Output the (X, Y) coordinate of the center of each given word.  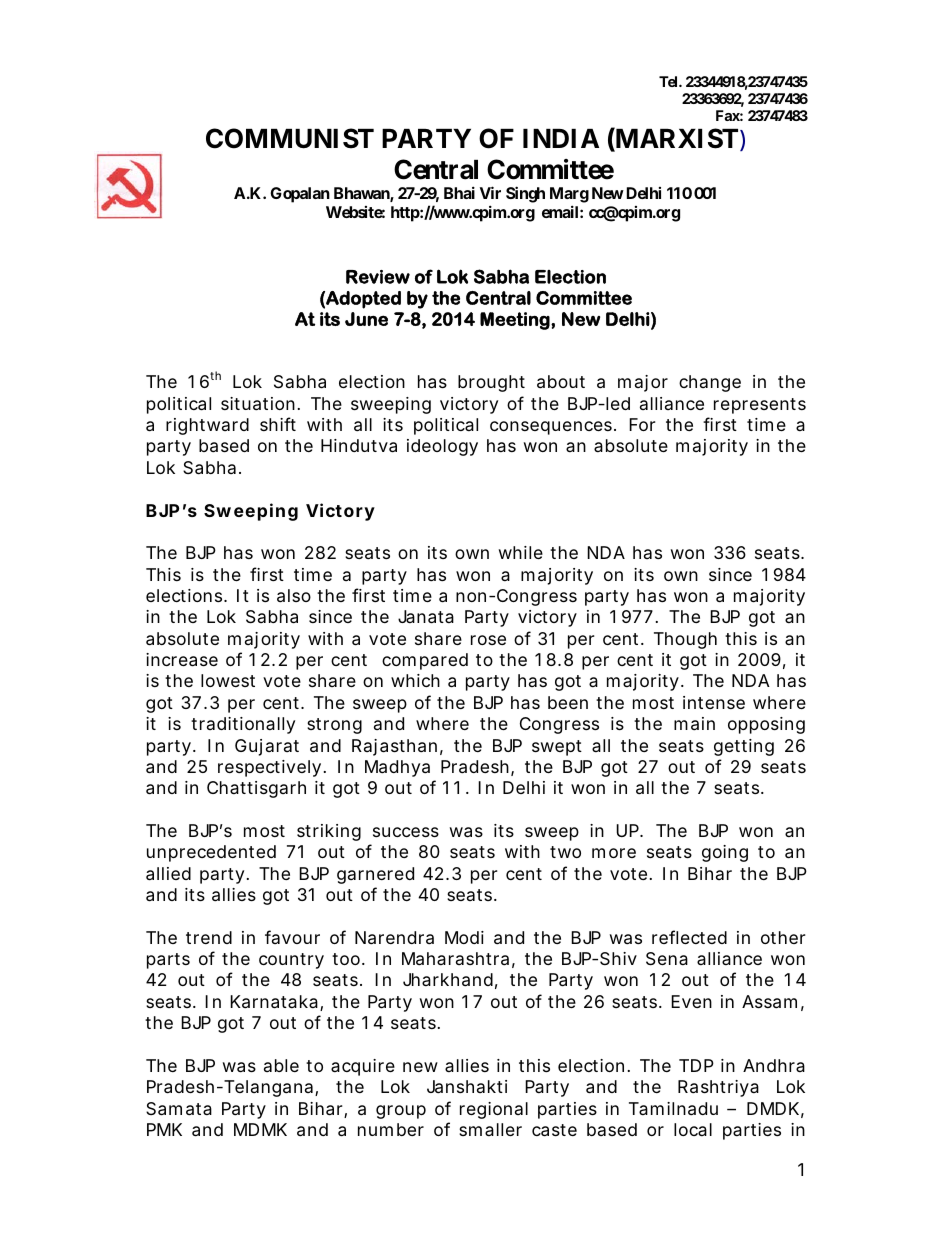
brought (491, 383)
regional (494, 1110)
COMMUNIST (290, 138)
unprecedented (211, 853)
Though (685, 640)
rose (488, 640)
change (710, 383)
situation (258, 404)
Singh (525, 194)
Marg (569, 196)
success (406, 832)
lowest (228, 680)
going (725, 853)
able (281, 1065)
